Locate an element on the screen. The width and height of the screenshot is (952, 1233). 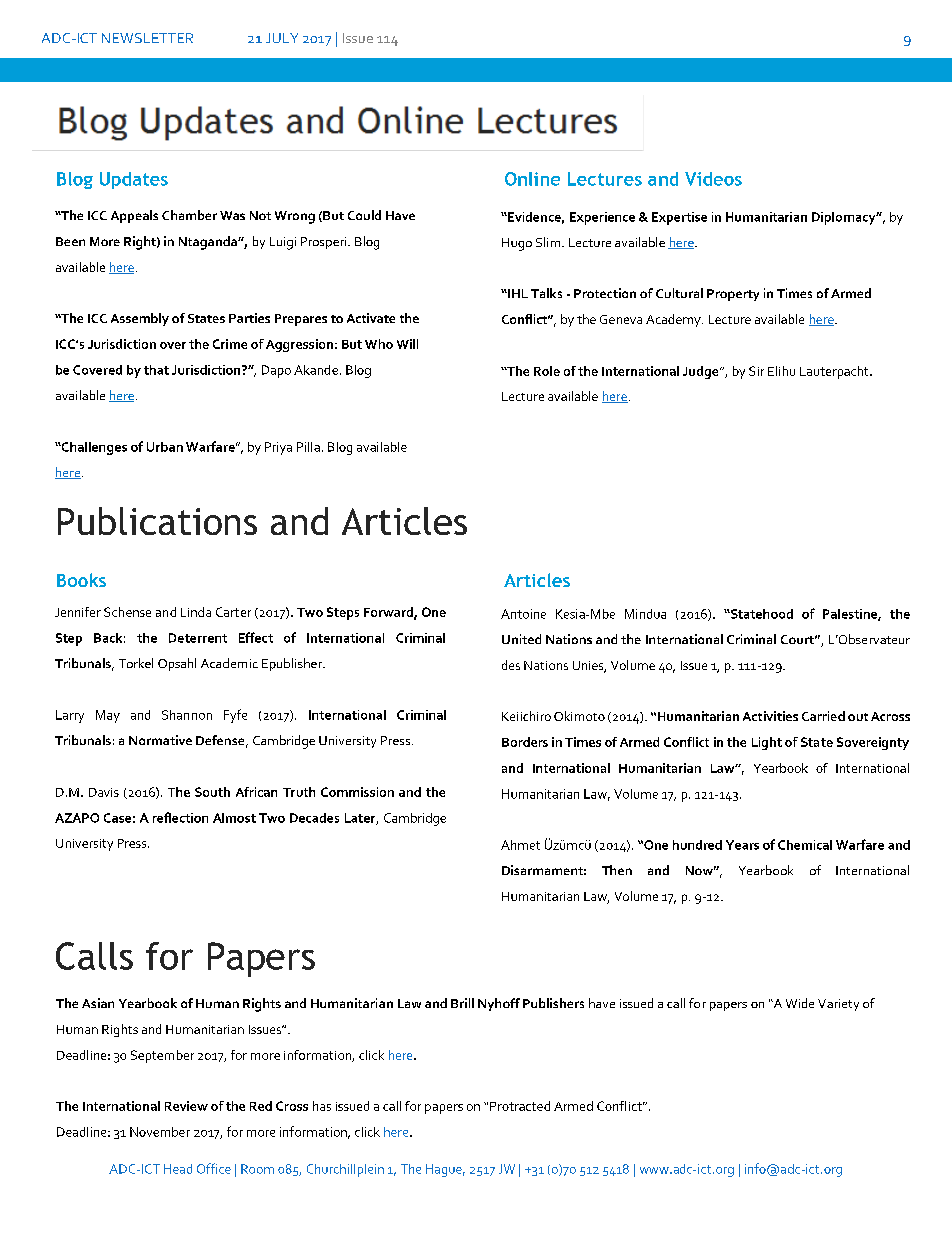
NEWSLETTER is located at coordinates (147, 38).
